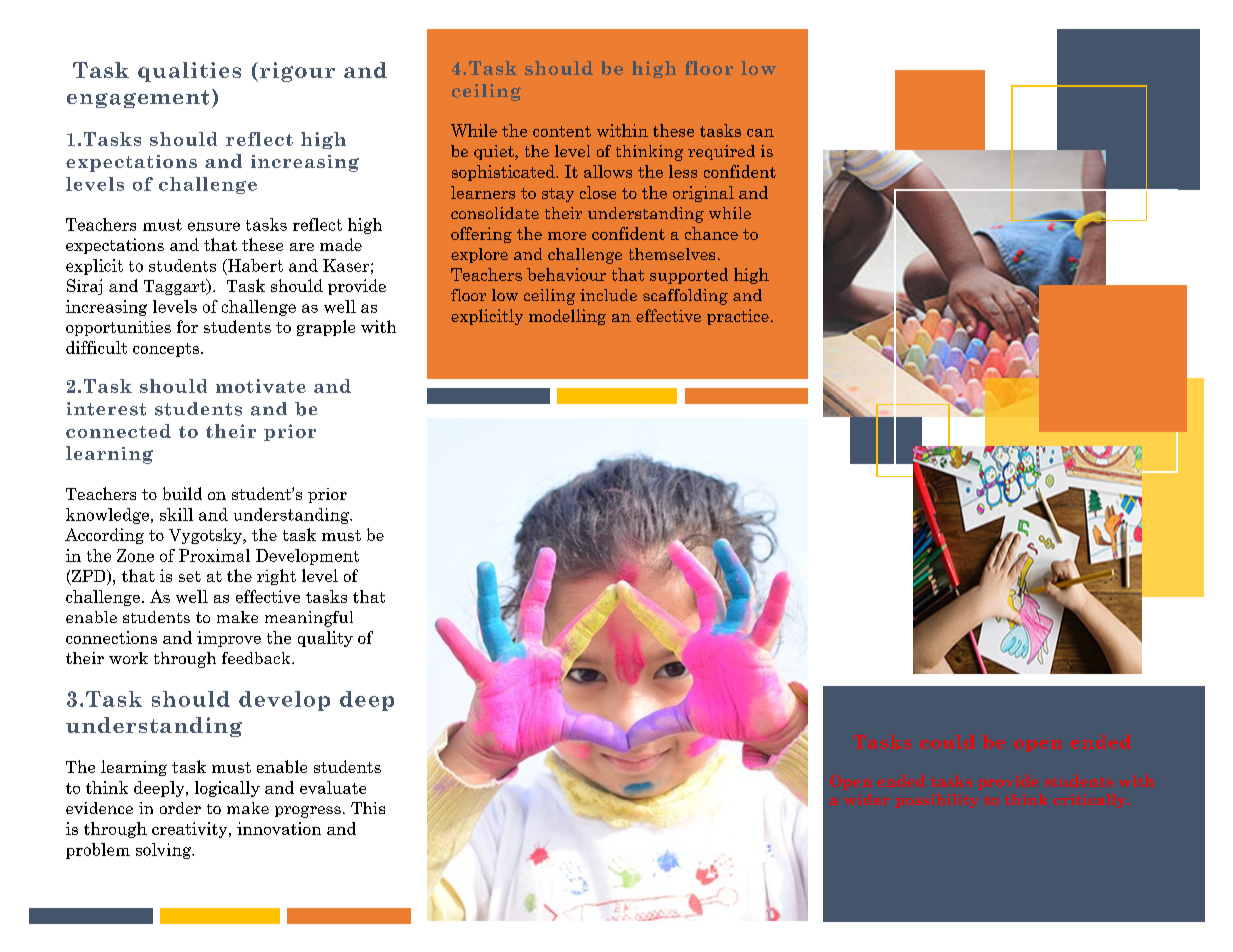 Image resolution: width=1233 pixels, height=952 pixels. What do you see at coordinates (309, 619) in the image?
I see `meaningful` at bounding box center [309, 619].
